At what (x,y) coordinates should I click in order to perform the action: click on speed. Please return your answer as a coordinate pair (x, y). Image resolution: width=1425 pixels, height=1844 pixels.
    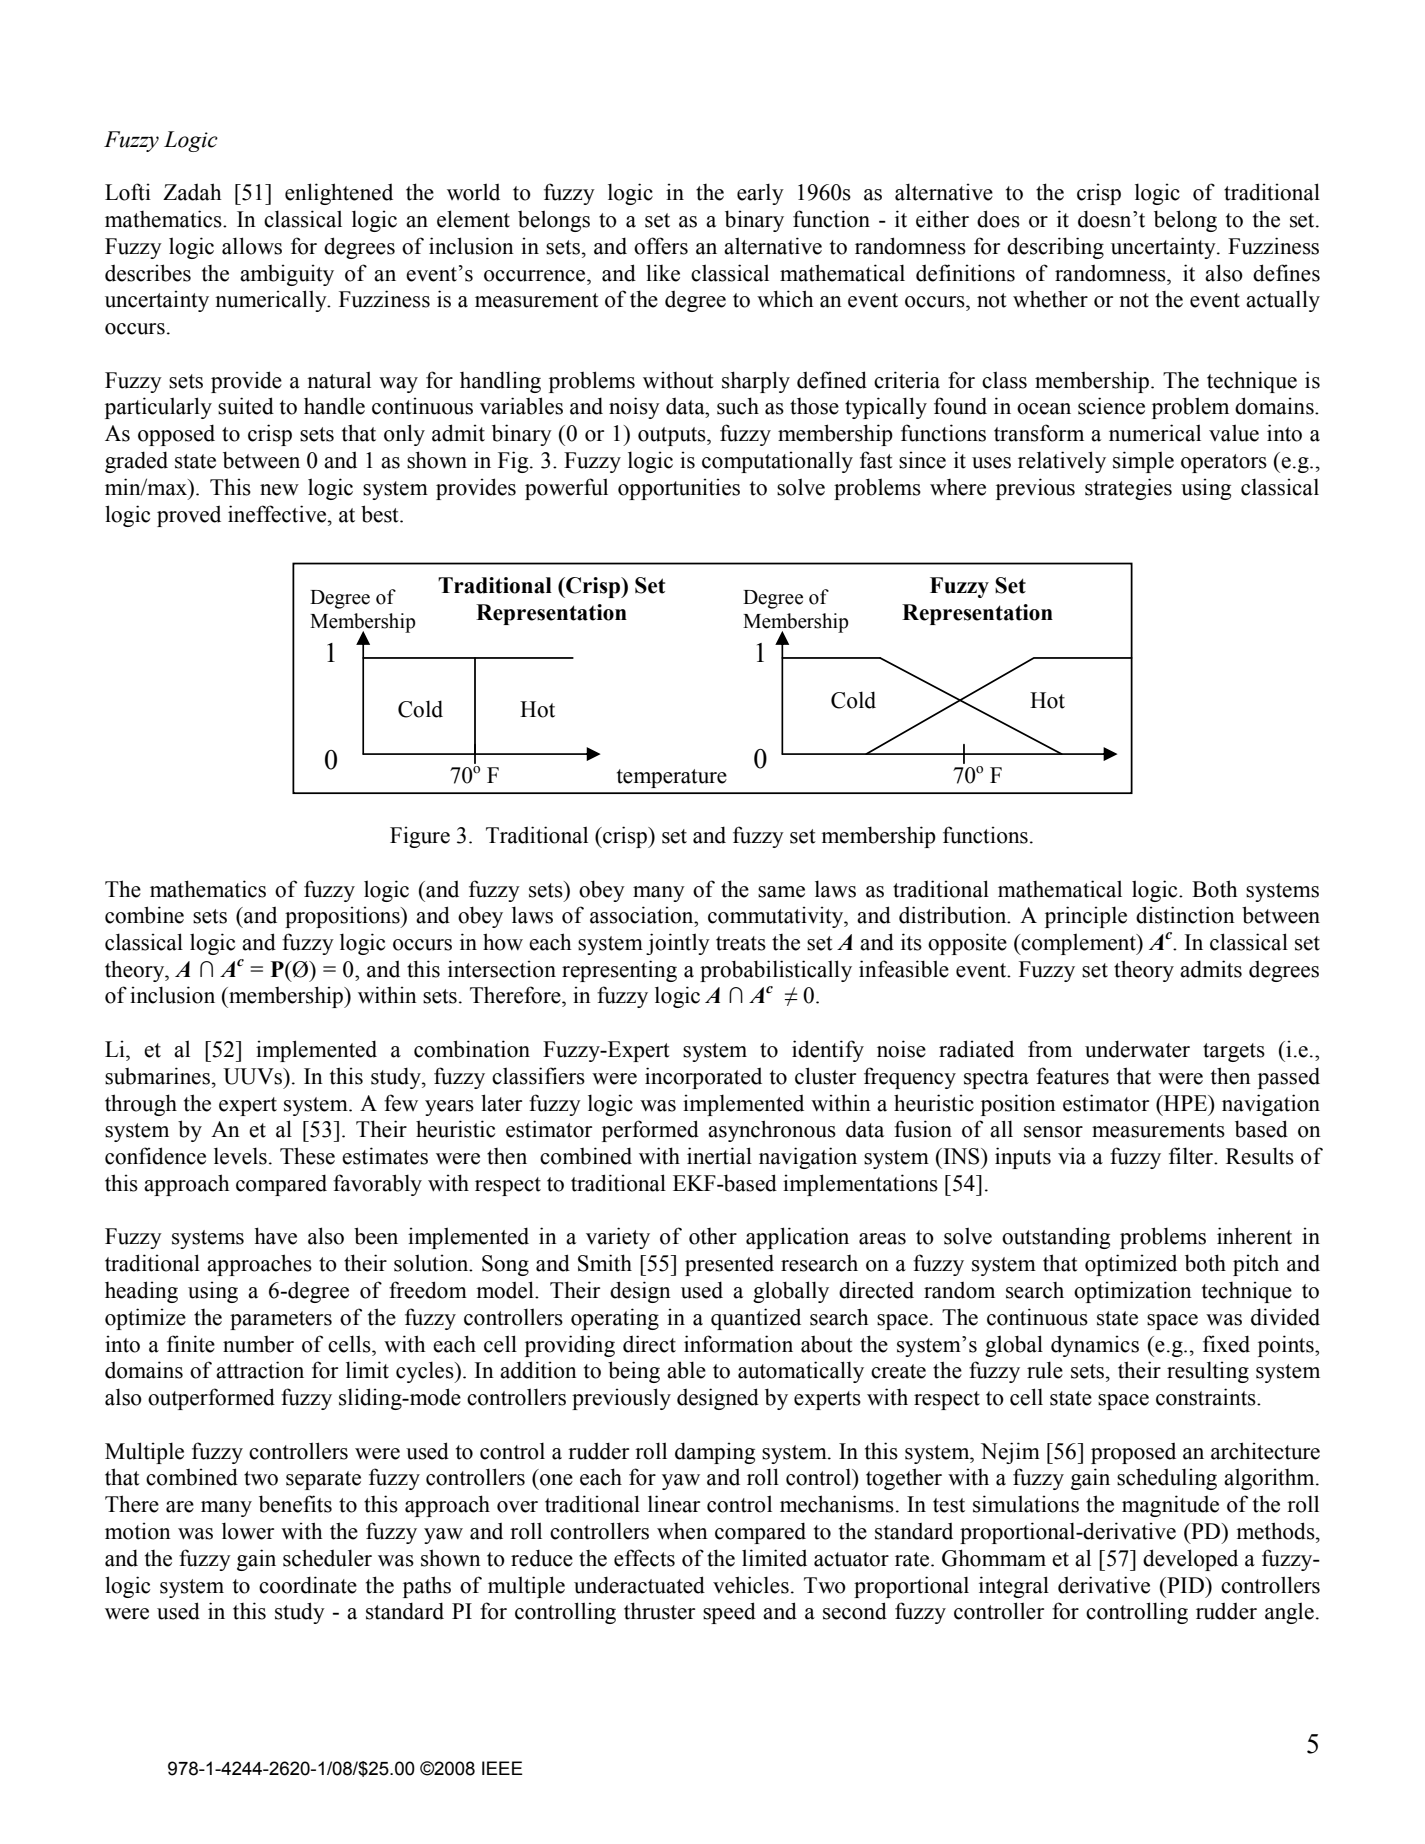
    Looking at the image, I should click on (729, 1613).
